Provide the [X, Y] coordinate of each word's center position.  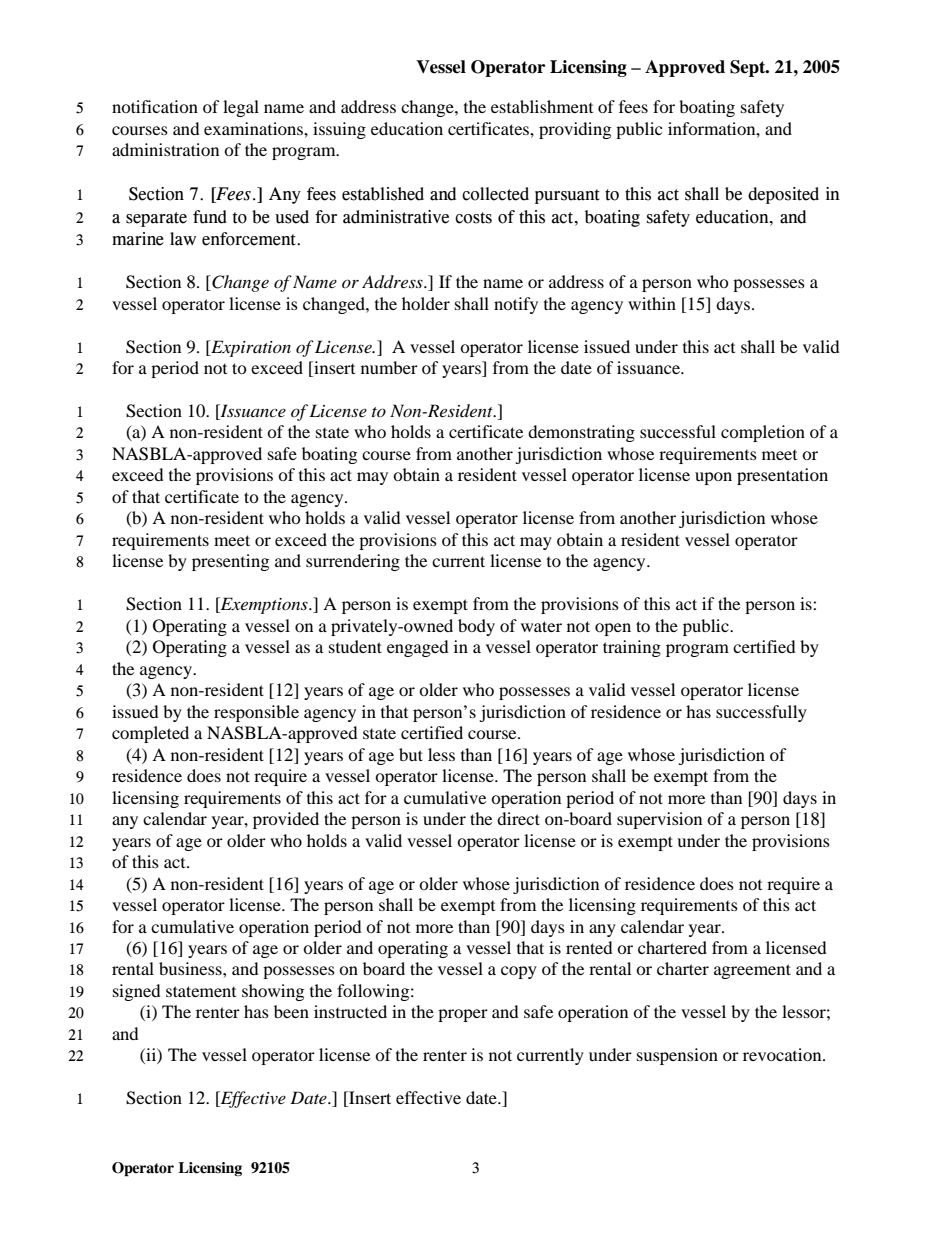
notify [516, 305]
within [652, 303]
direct [518, 818]
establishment [542, 106]
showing [273, 992]
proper [463, 1015]
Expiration [250, 348]
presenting [230, 562]
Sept [749, 68]
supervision [659, 820]
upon [713, 478]
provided [286, 820]
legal [241, 108]
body [476, 627]
